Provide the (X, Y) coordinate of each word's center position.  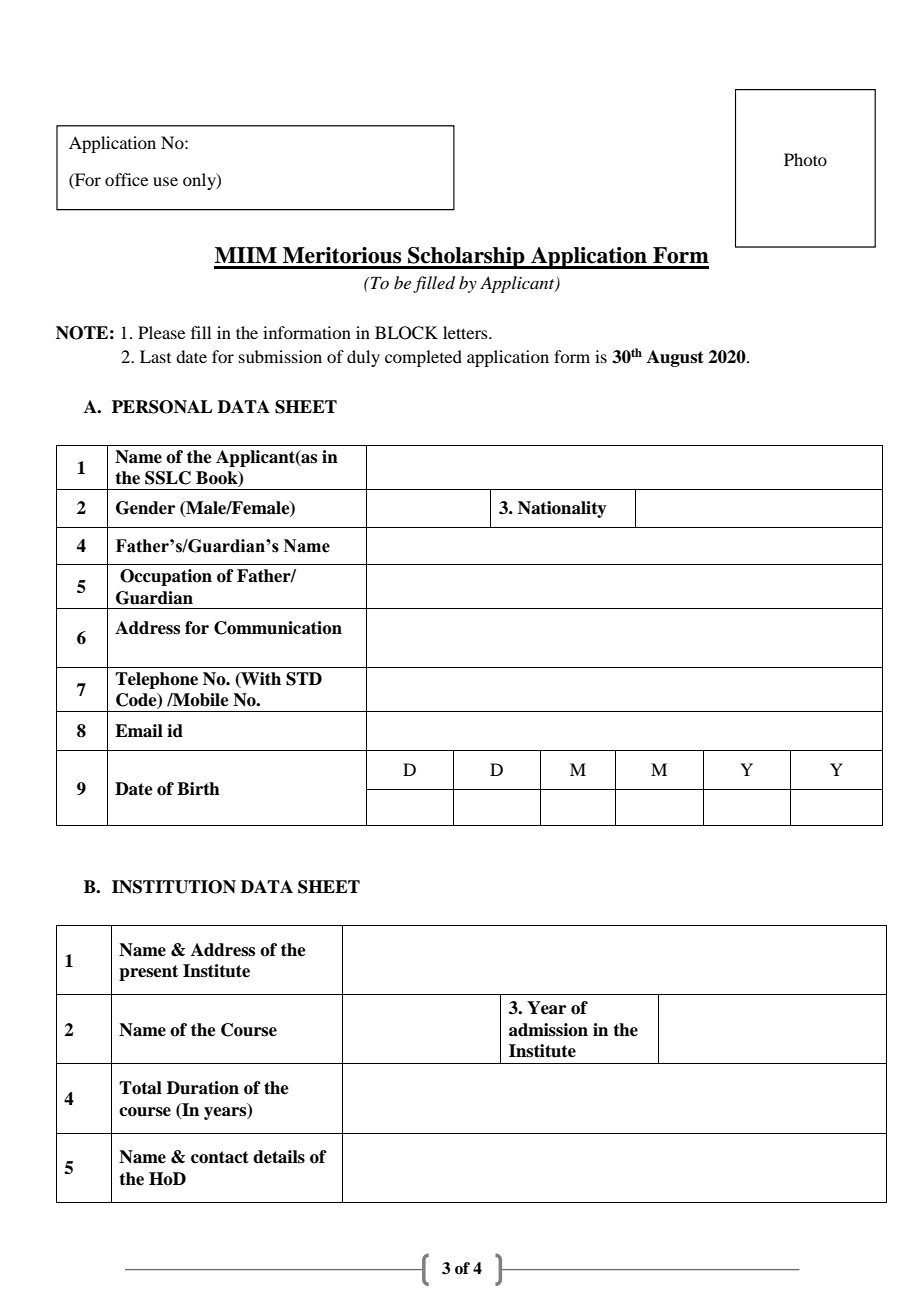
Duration (203, 1088)
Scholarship (466, 258)
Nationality (562, 509)
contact (220, 1157)
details (279, 1157)
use (165, 181)
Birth (198, 789)
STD (304, 679)
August (675, 358)
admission (548, 1030)
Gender (145, 508)
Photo (805, 159)
